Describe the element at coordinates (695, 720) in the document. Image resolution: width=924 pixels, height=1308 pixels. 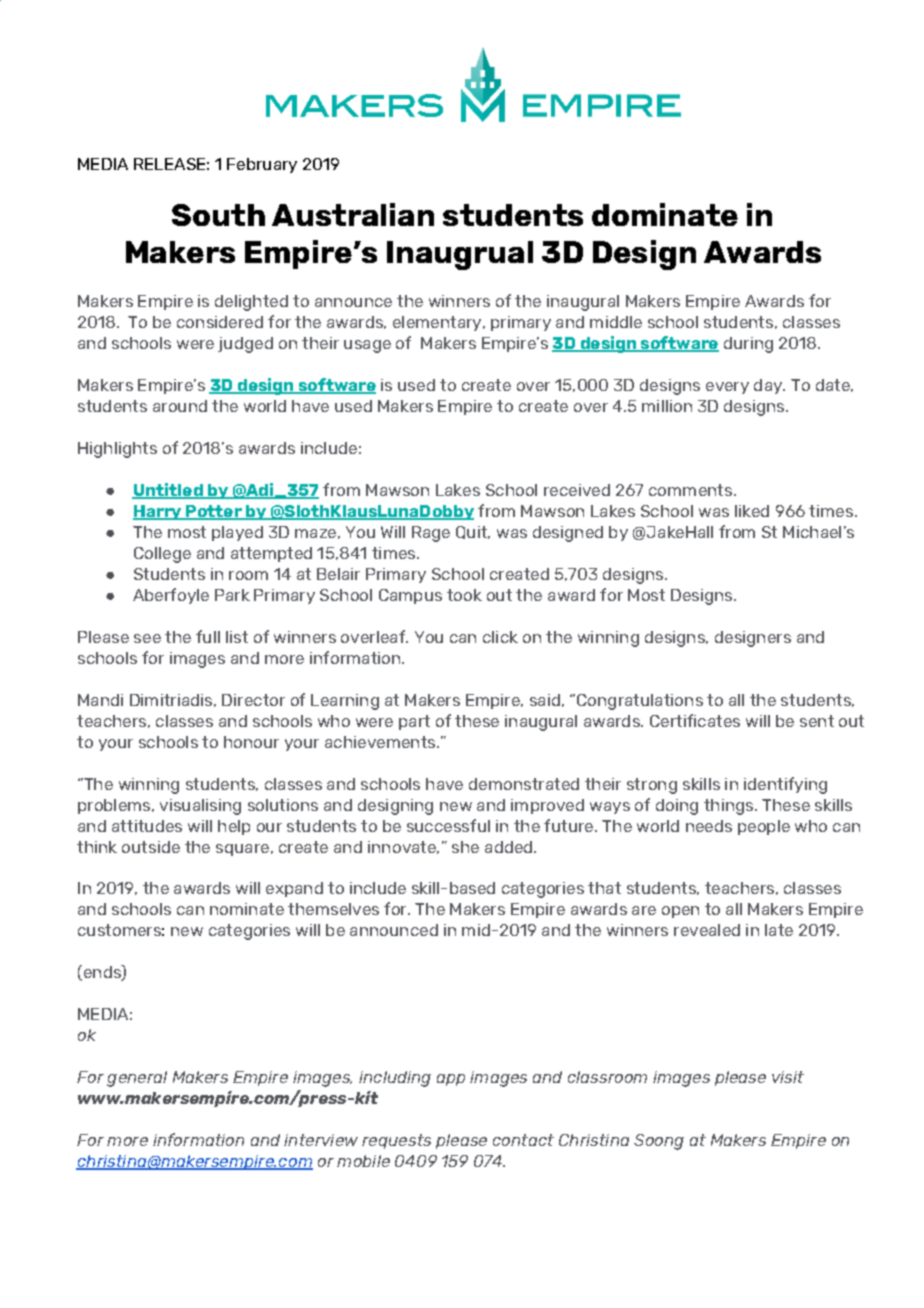
I see `Certificates` at that location.
